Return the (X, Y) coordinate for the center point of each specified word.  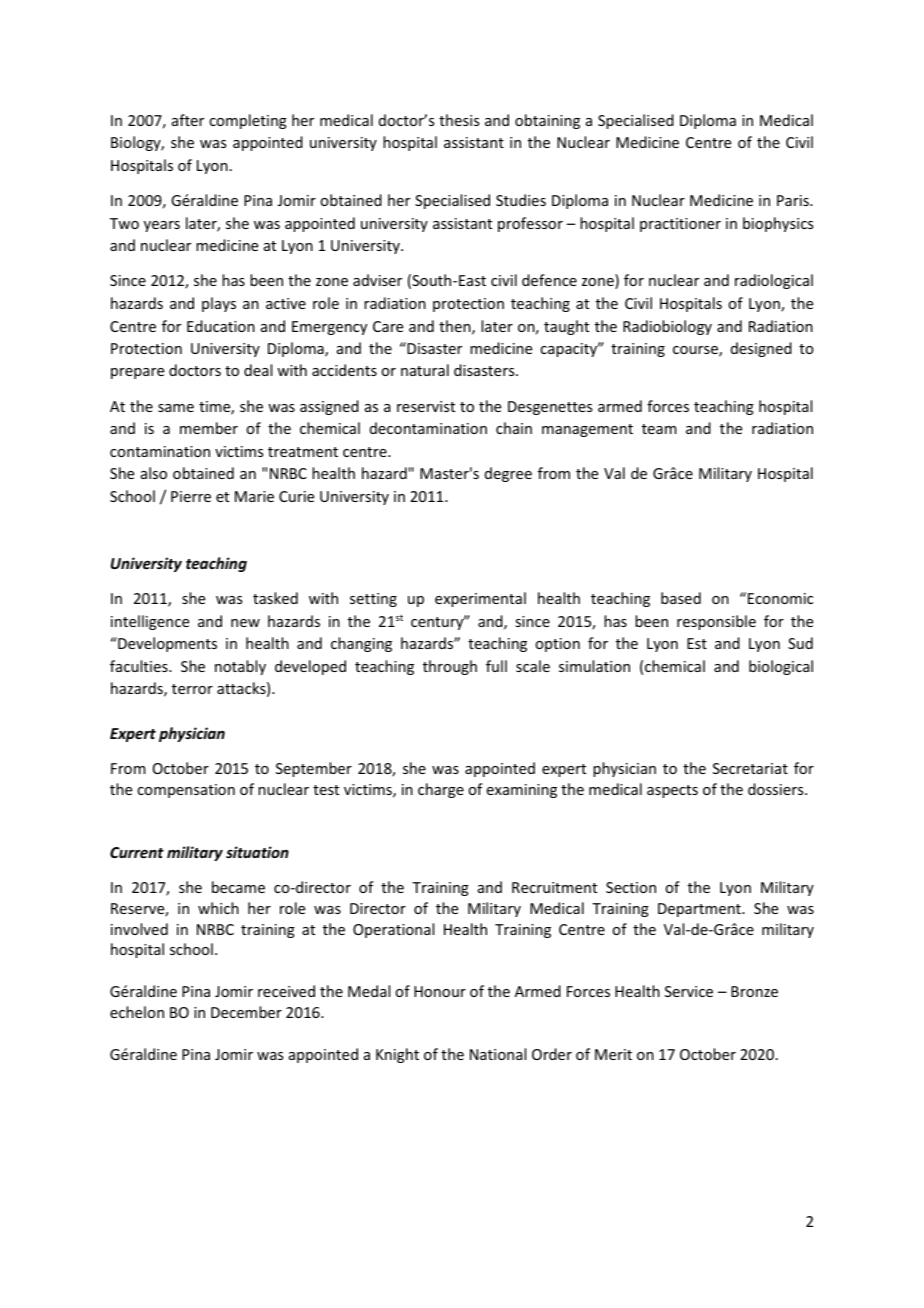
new (245, 623)
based (681, 598)
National (498, 1054)
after (188, 120)
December (246, 1012)
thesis (459, 120)
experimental (480, 599)
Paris (794, 200)
